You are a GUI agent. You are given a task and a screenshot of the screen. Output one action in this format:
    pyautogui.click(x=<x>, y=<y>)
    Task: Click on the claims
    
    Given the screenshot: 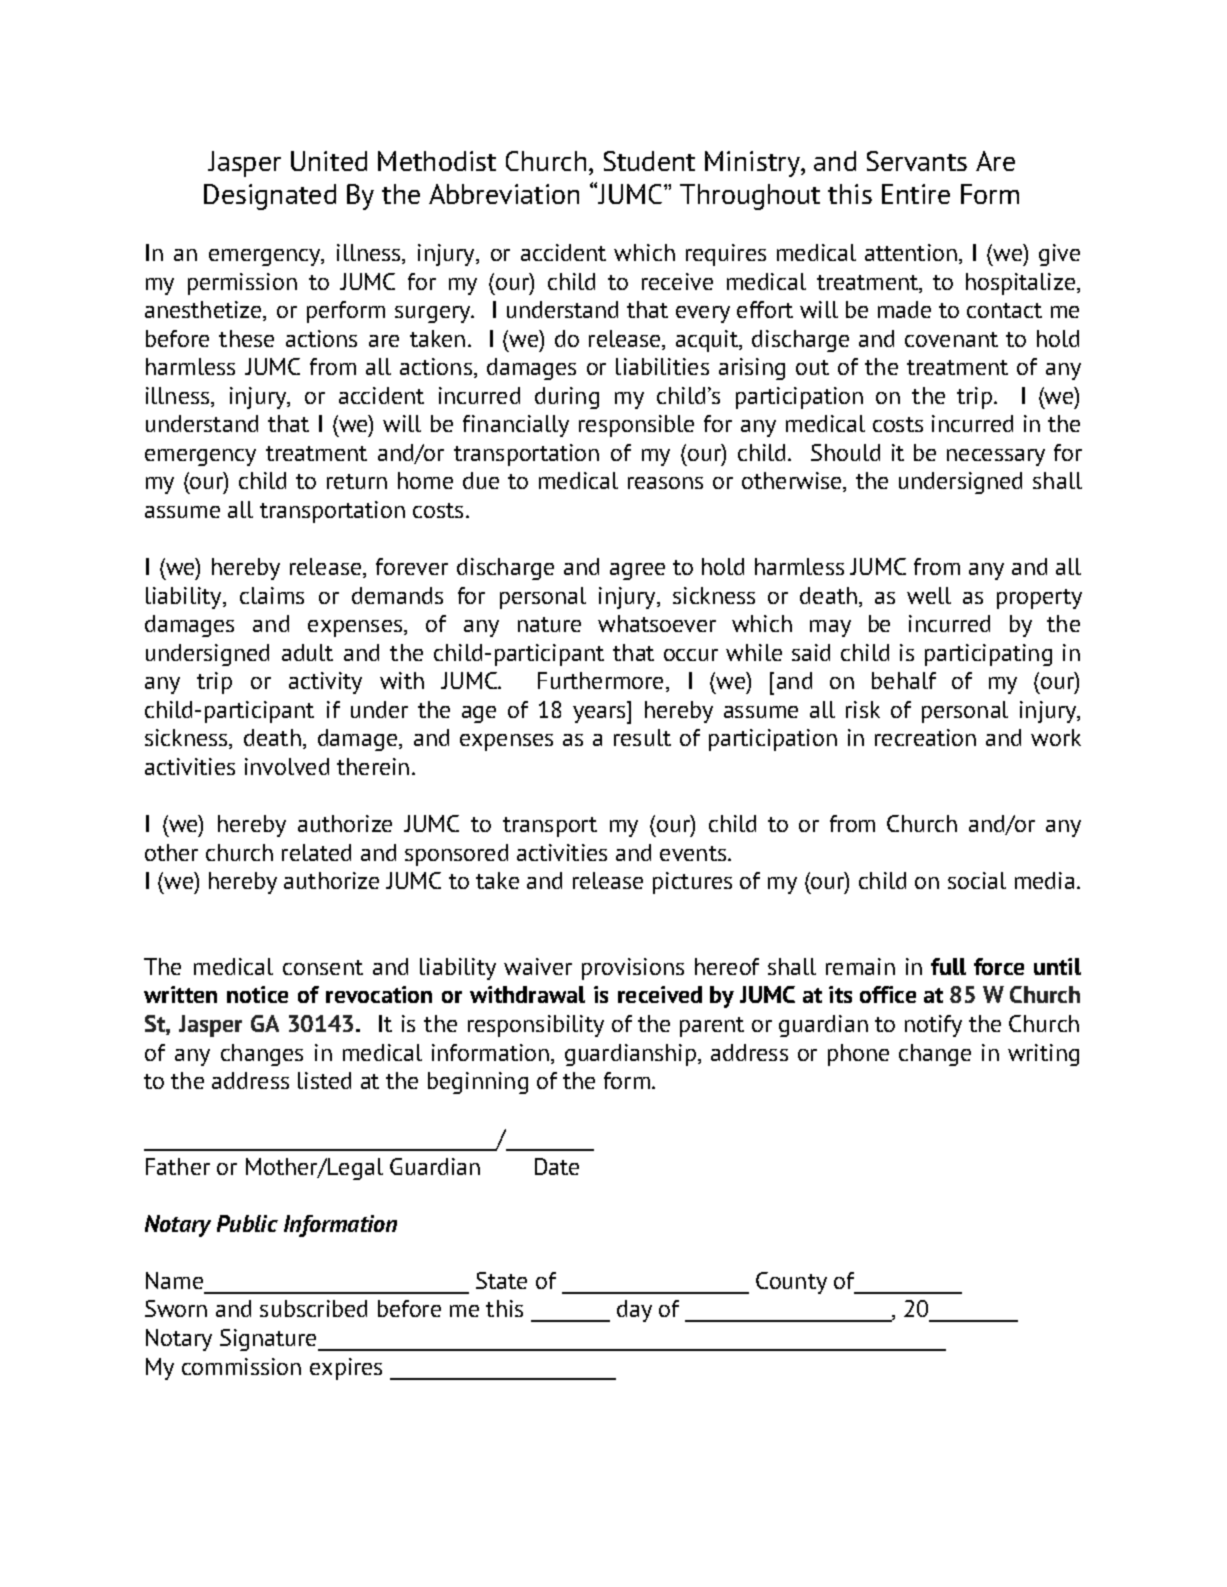 What is the action you would take?
    pyautogui.click(x=272, y=595)
